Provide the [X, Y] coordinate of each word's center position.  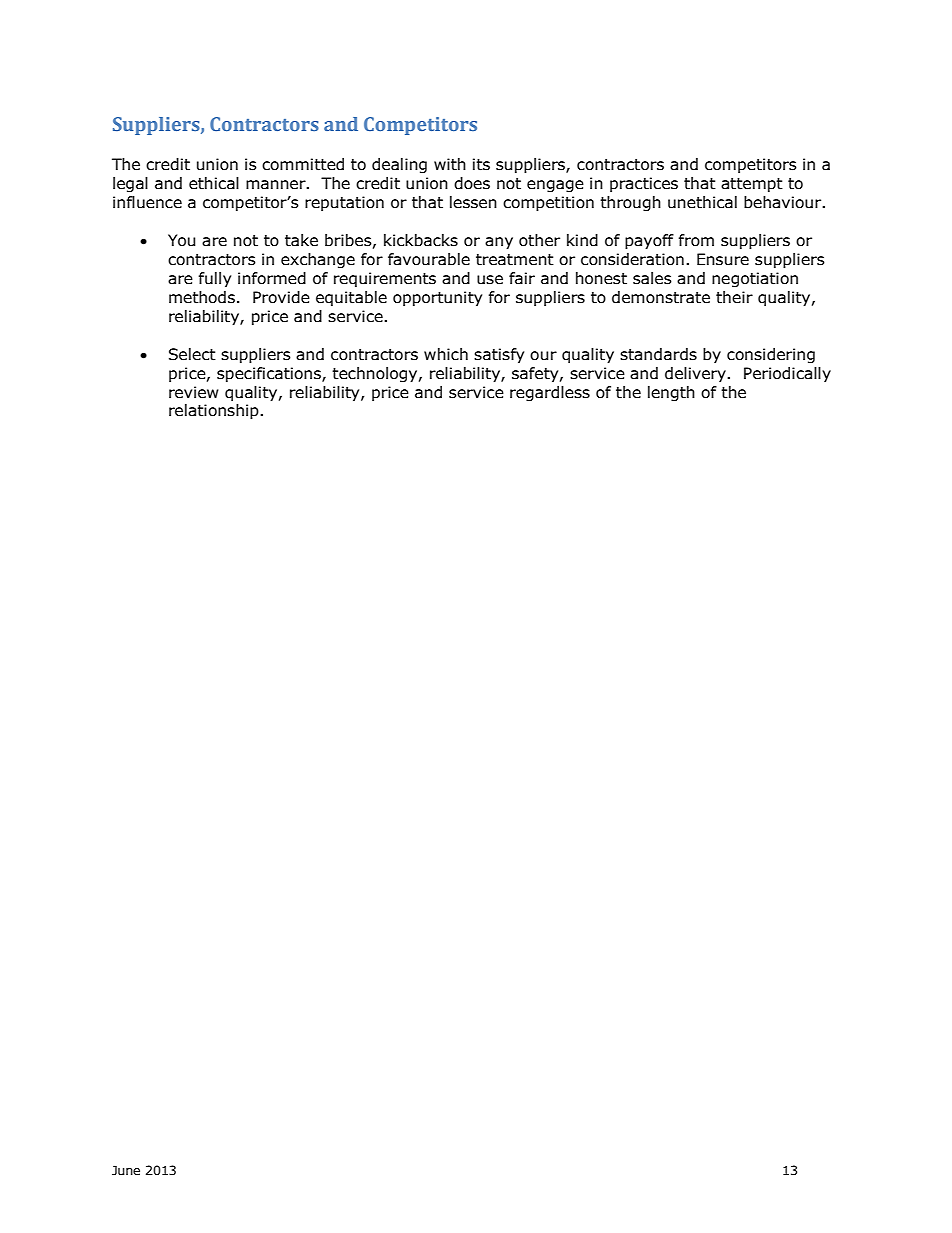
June [126, 1170]
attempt [752, 185]
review [194, 392]
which [446, 354]
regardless [550, 393]
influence [147, 202]
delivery [696, 374]
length [671, 393]
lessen [473, 202]
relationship [215, 411]
